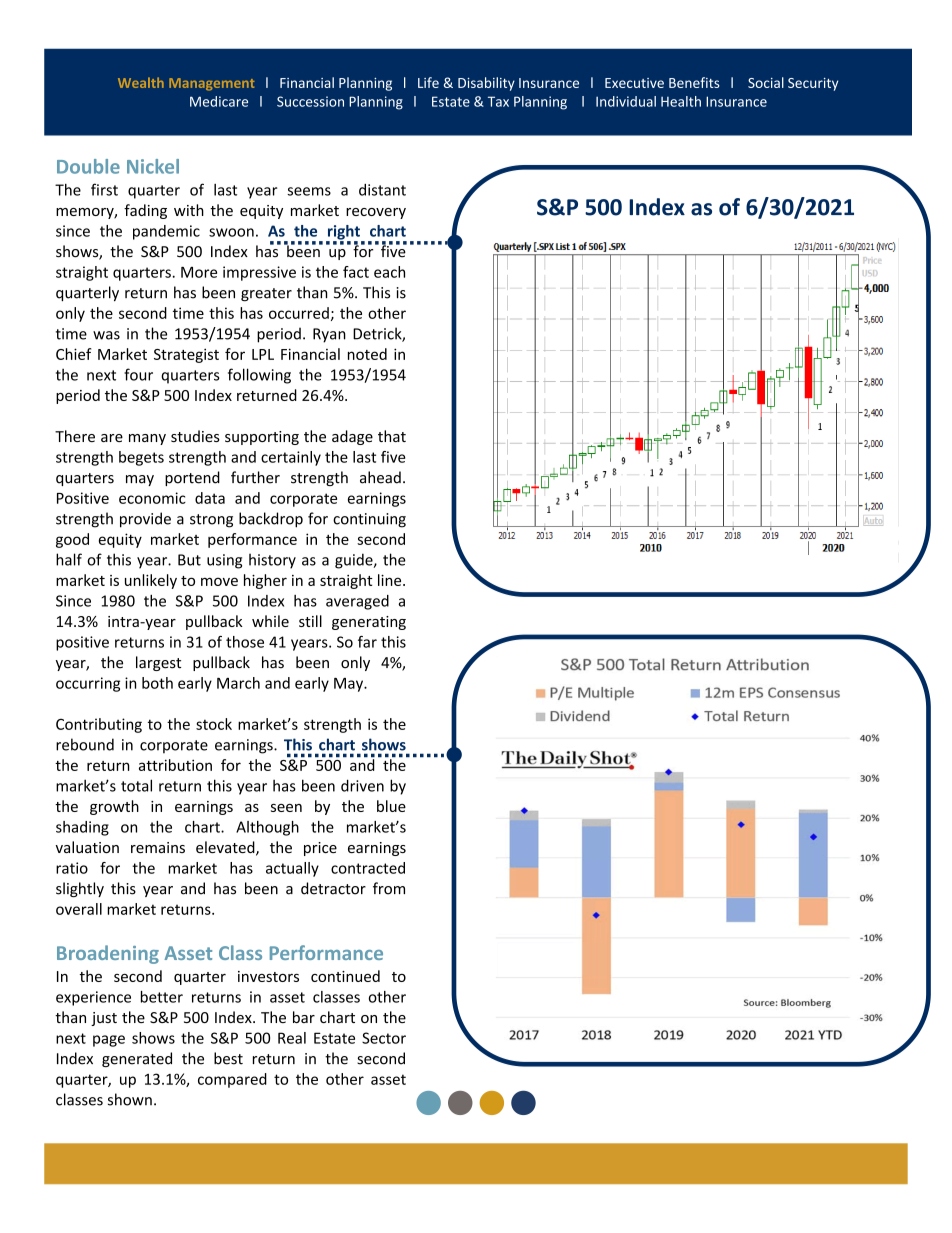 Image resolution: width=952 pixels, height=1233 pixels. What do you see at coordinates (345, 976) in the screenshot?
I see `continued` at bounding box center [345, 976].
